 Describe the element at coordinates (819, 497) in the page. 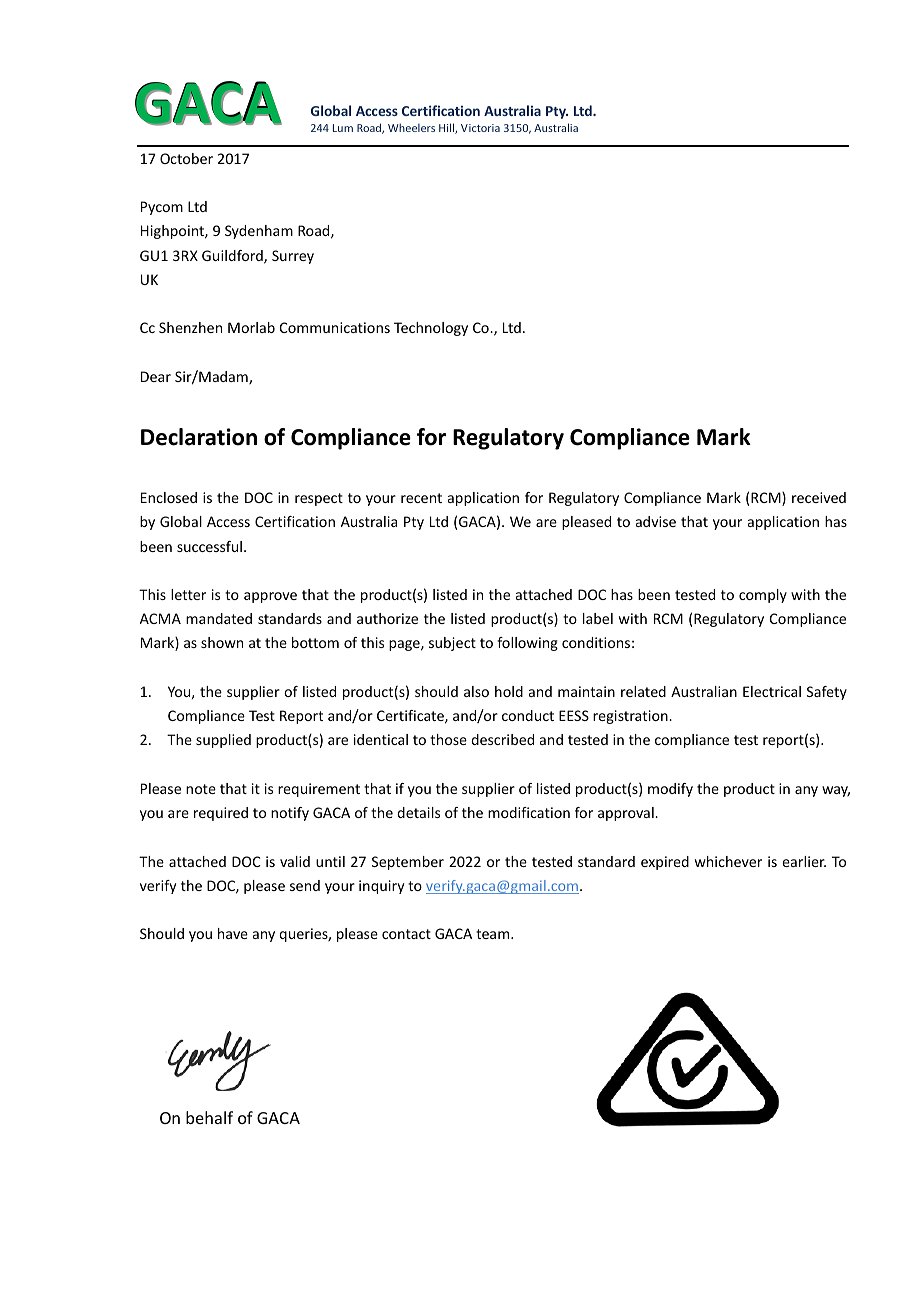

I see `received` at that location.
